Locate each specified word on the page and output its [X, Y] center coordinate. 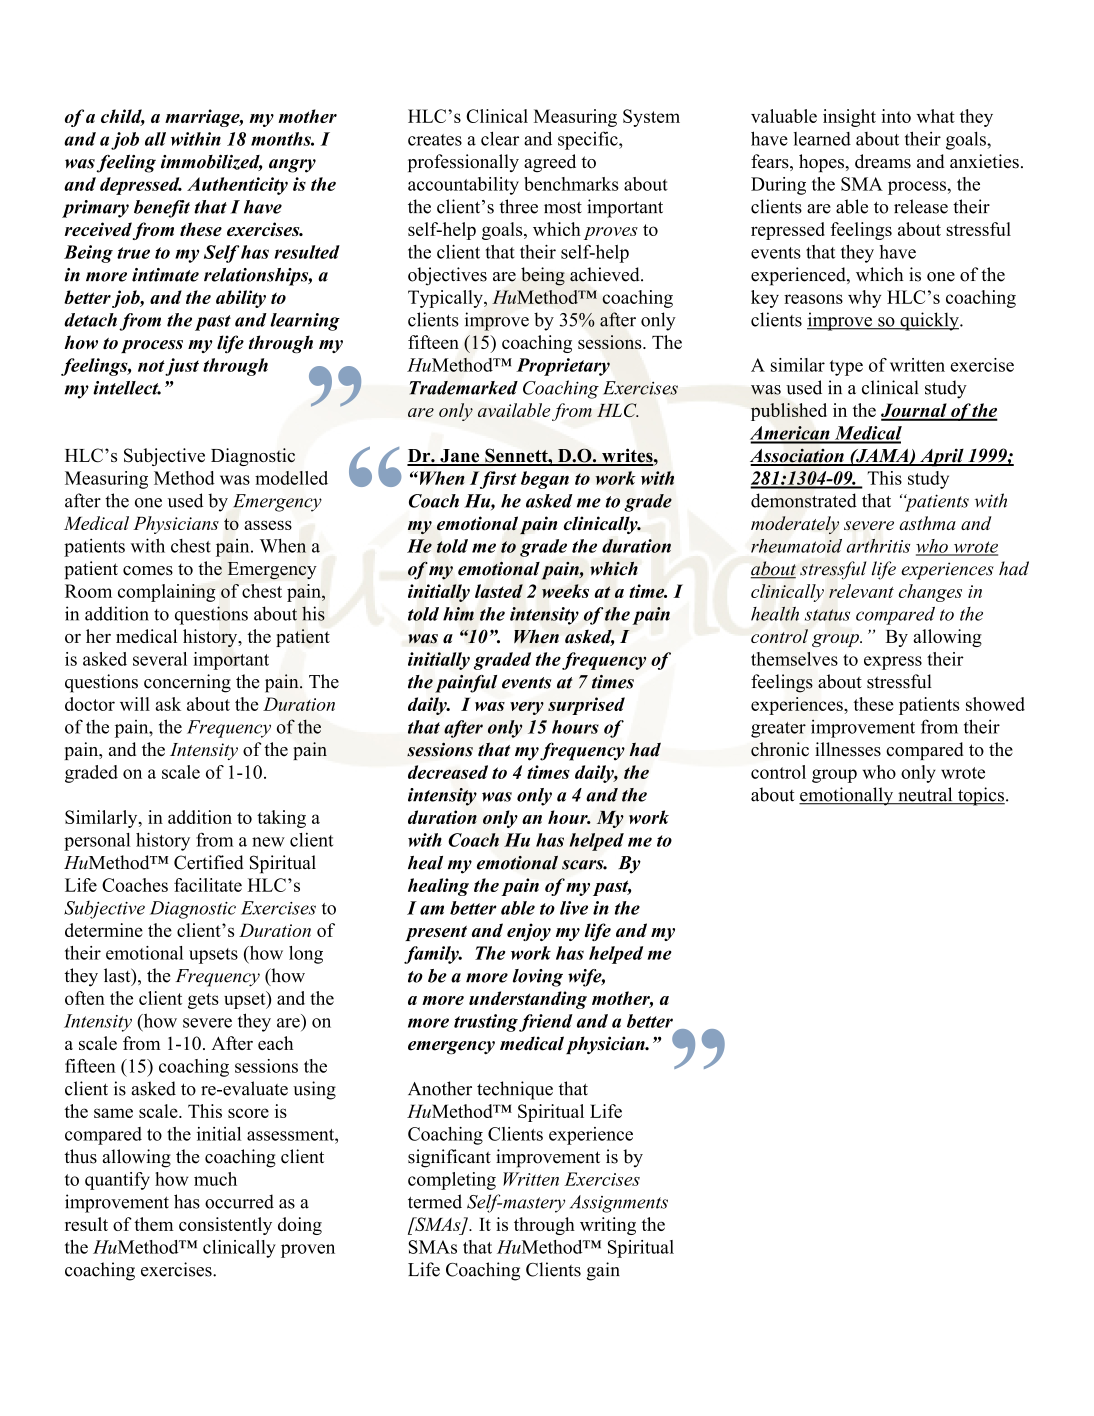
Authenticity [237, 186]
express [893, 663]
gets [203, 1001]
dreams [883, 161]
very [527, 708]
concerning [187, 683]
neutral [925, 795]
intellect [127, 388]
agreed [550, 163]
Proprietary [563, 367]
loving [538, 978]
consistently [225, 1226]
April [942, 457]
